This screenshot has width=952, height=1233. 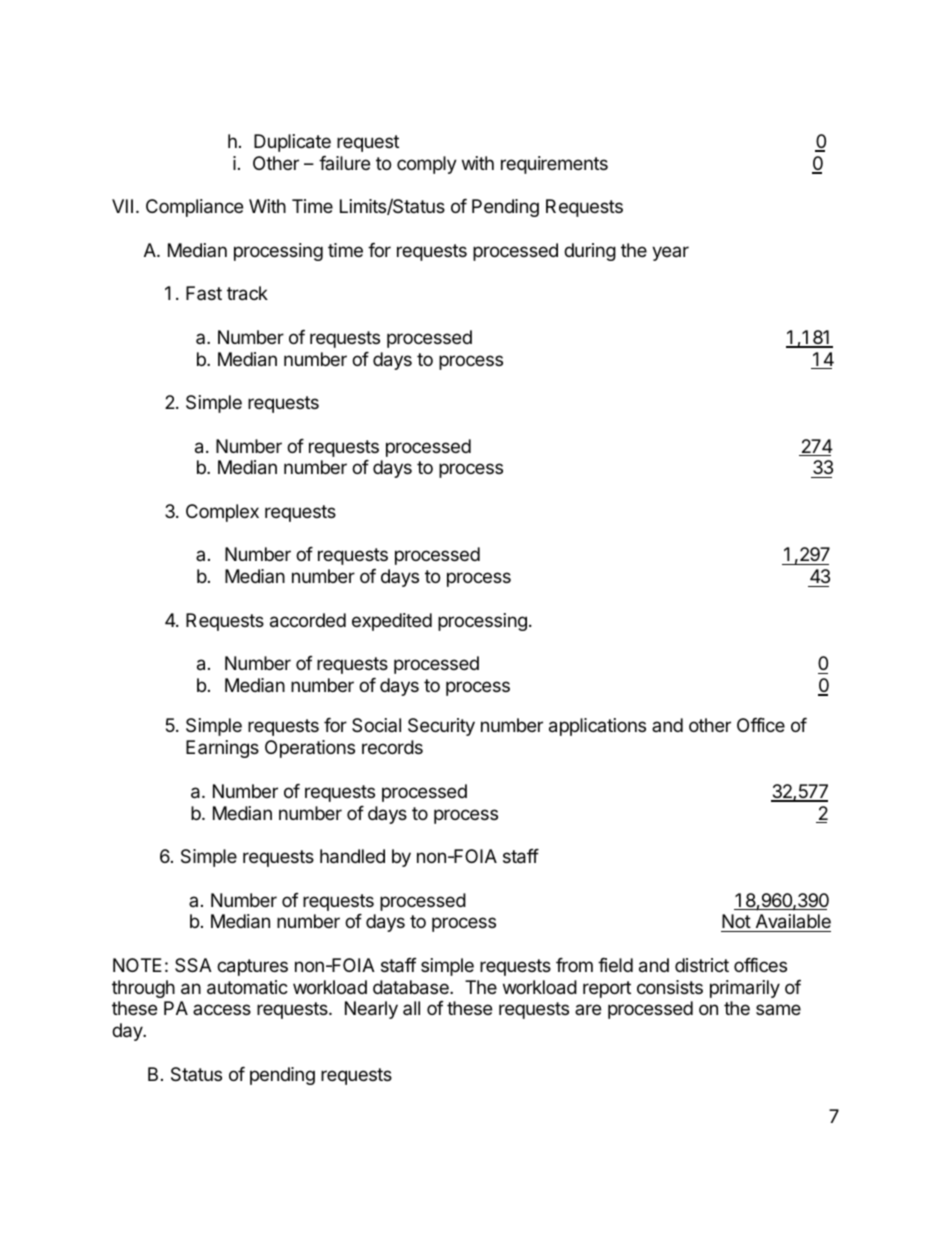 I want to click on expedited, so click(x=392, y=622).
